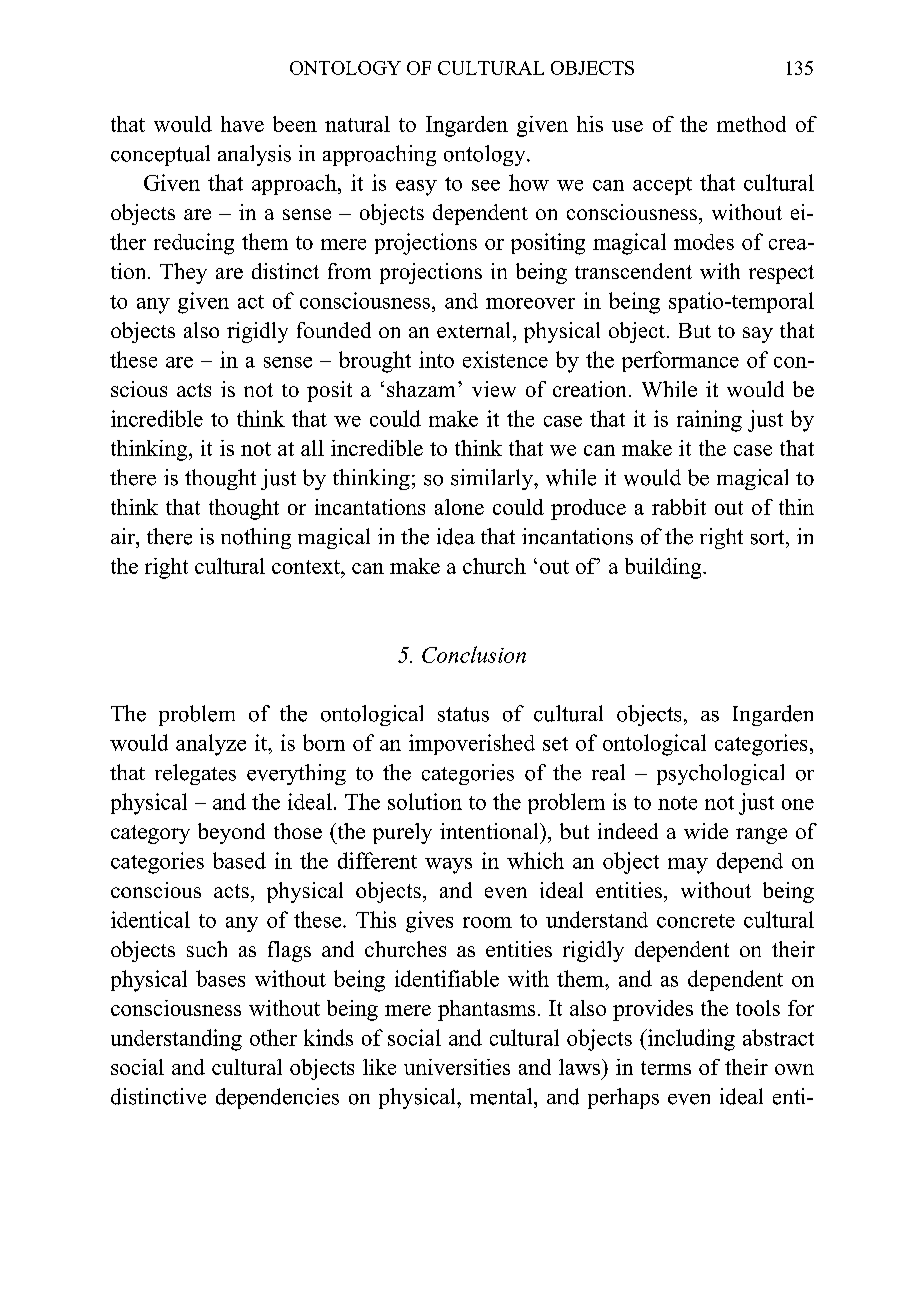 The image size is (924, 1308). Describe the element at coordinates (709, 421) in the image. I see `raining` at that location.
